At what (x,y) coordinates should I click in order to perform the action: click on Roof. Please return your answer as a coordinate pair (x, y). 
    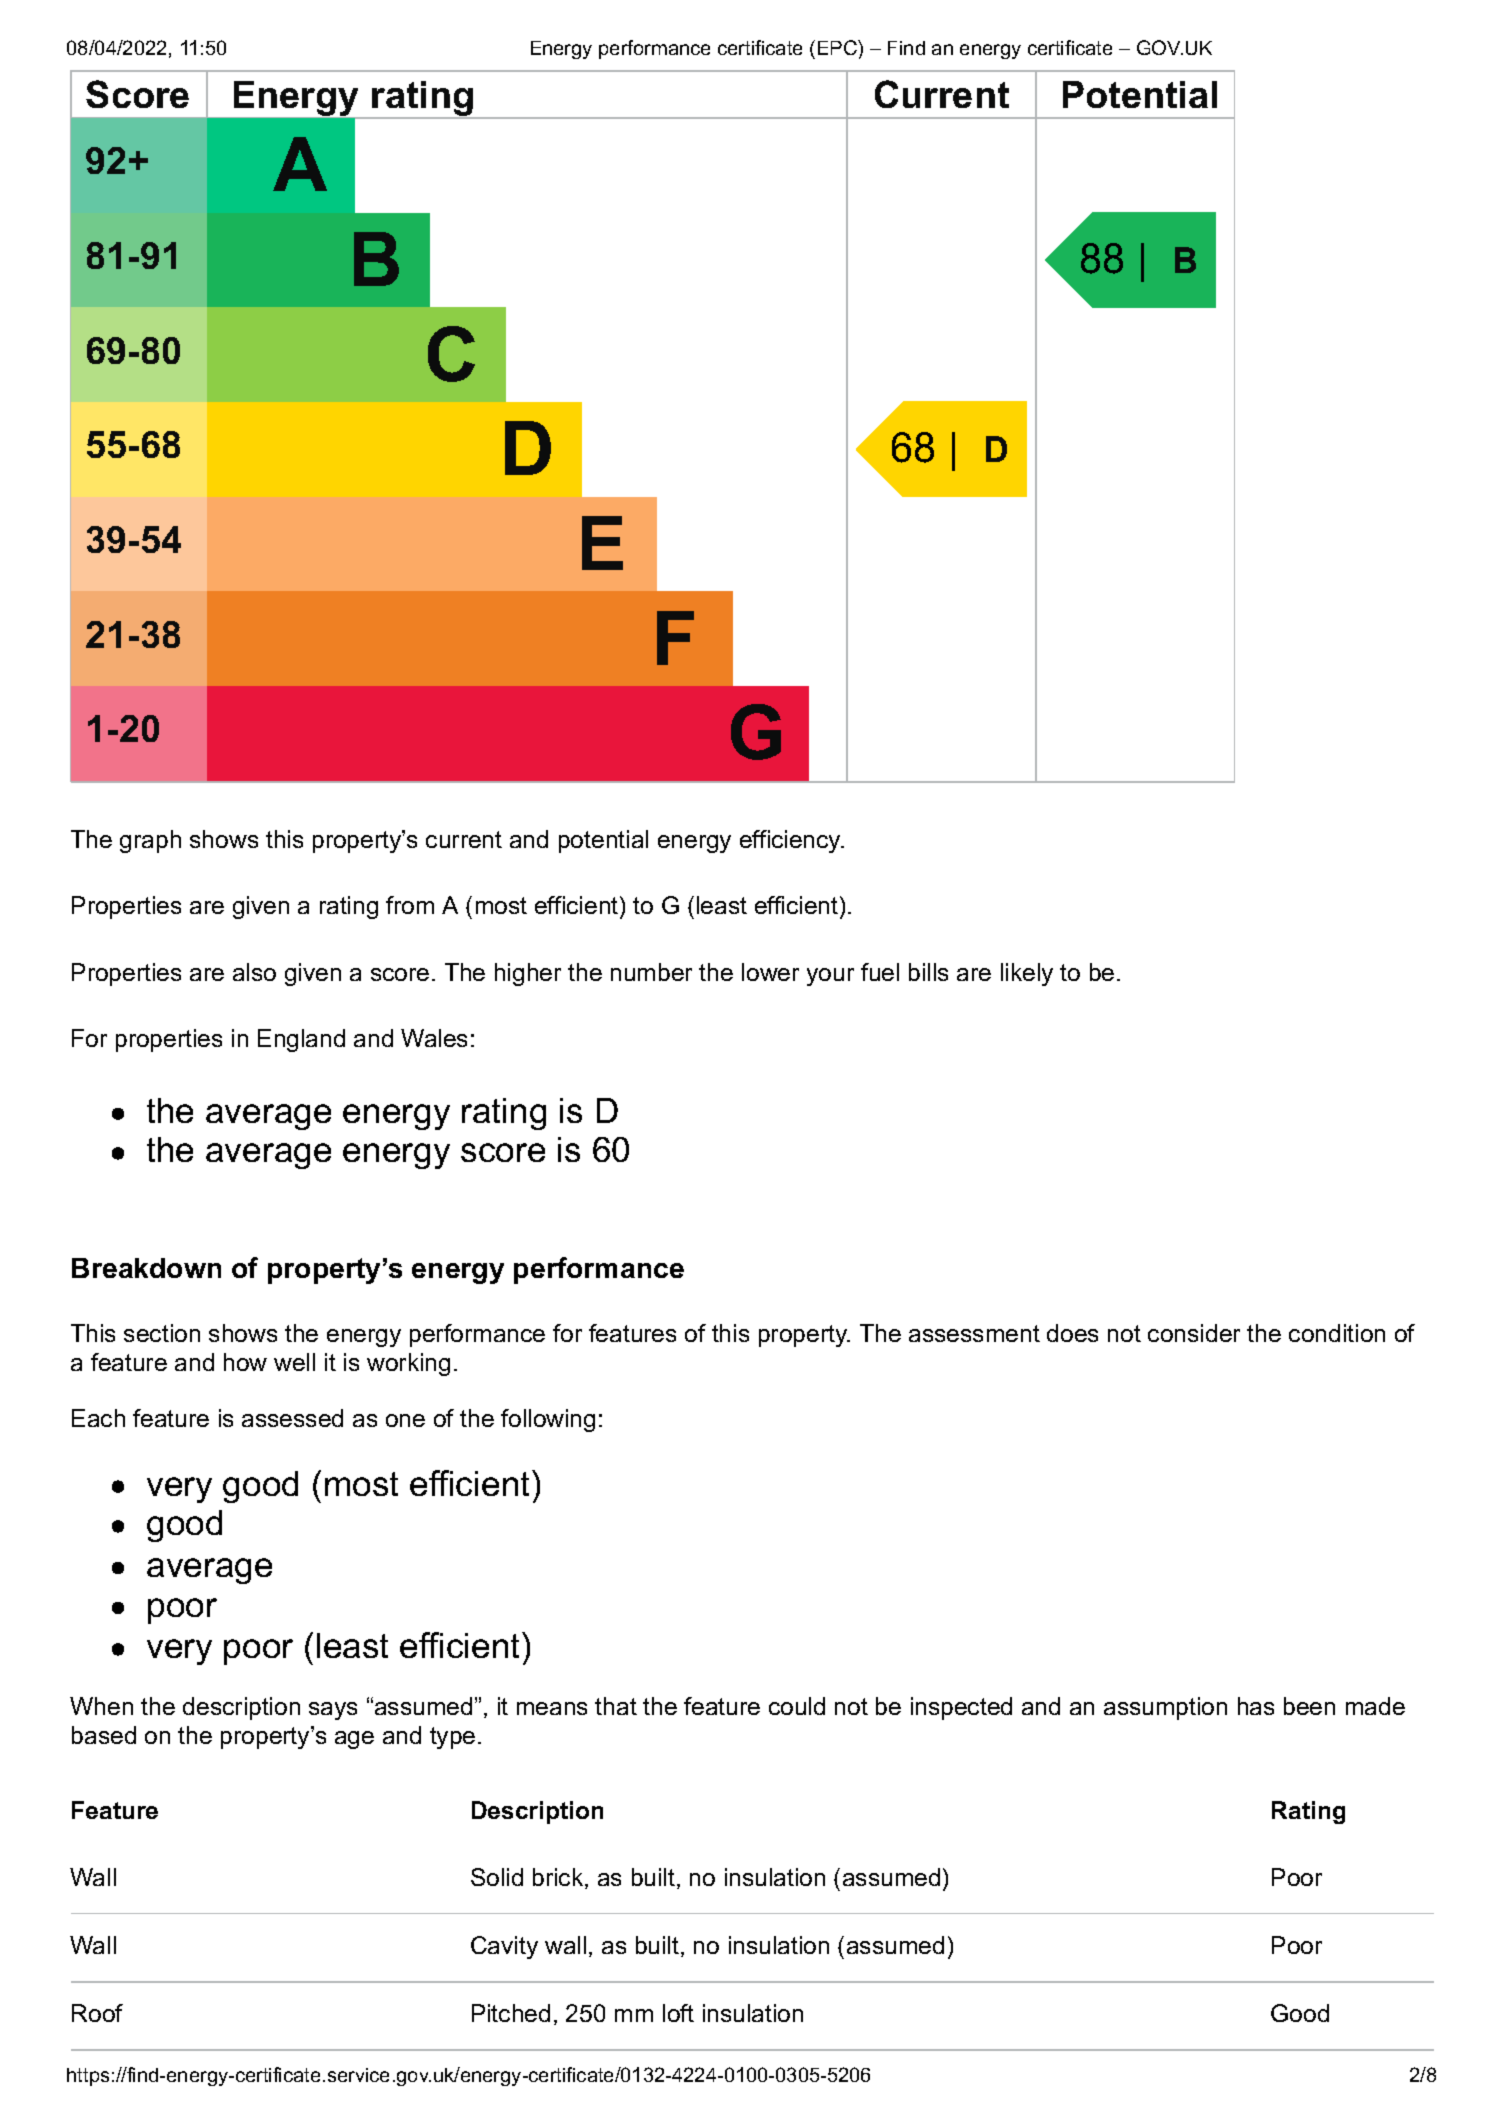
    Looking at the image, I should click on (97, 2013).
